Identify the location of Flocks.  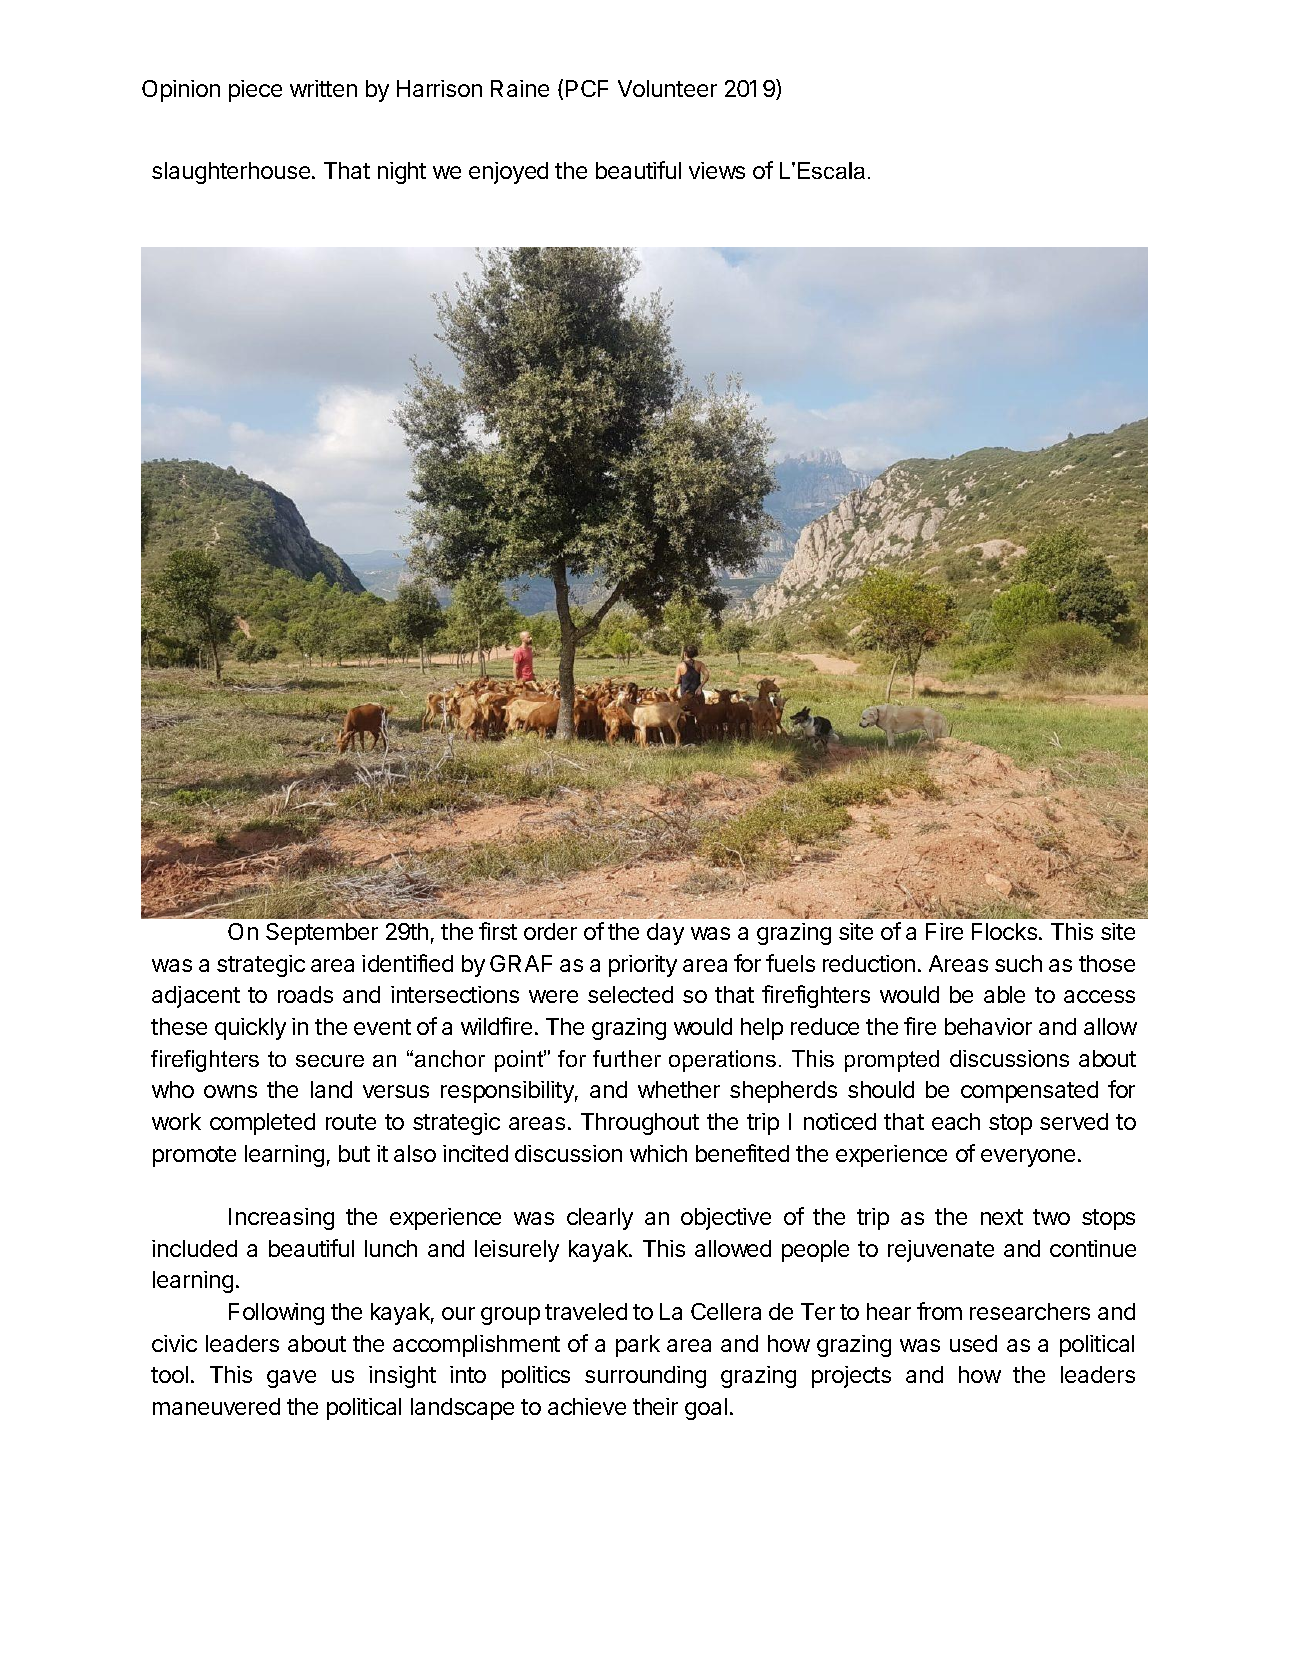
(1004, 931).
